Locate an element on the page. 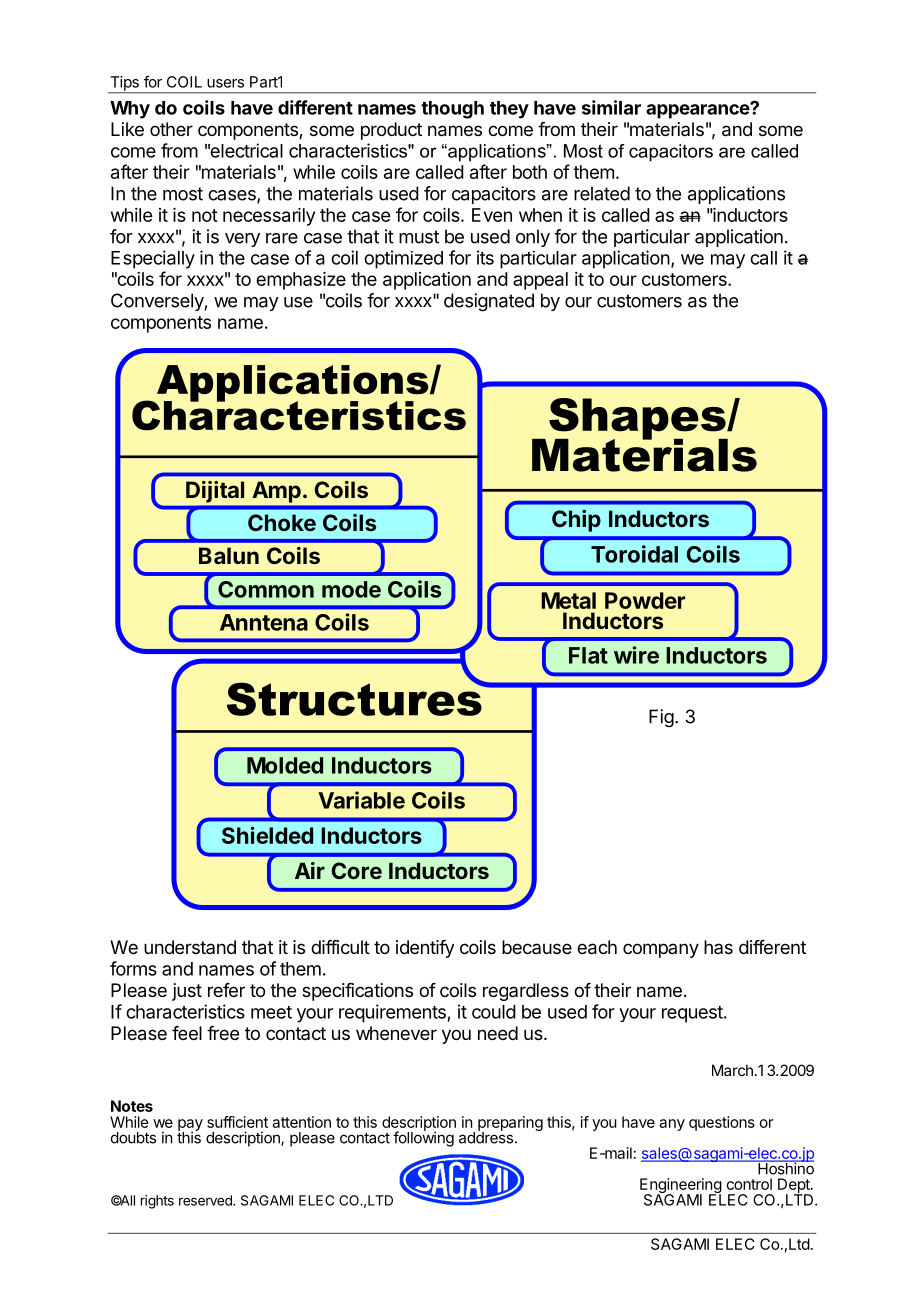 This page has width=924, height=1308. though is located at coordinates (452, 110).
